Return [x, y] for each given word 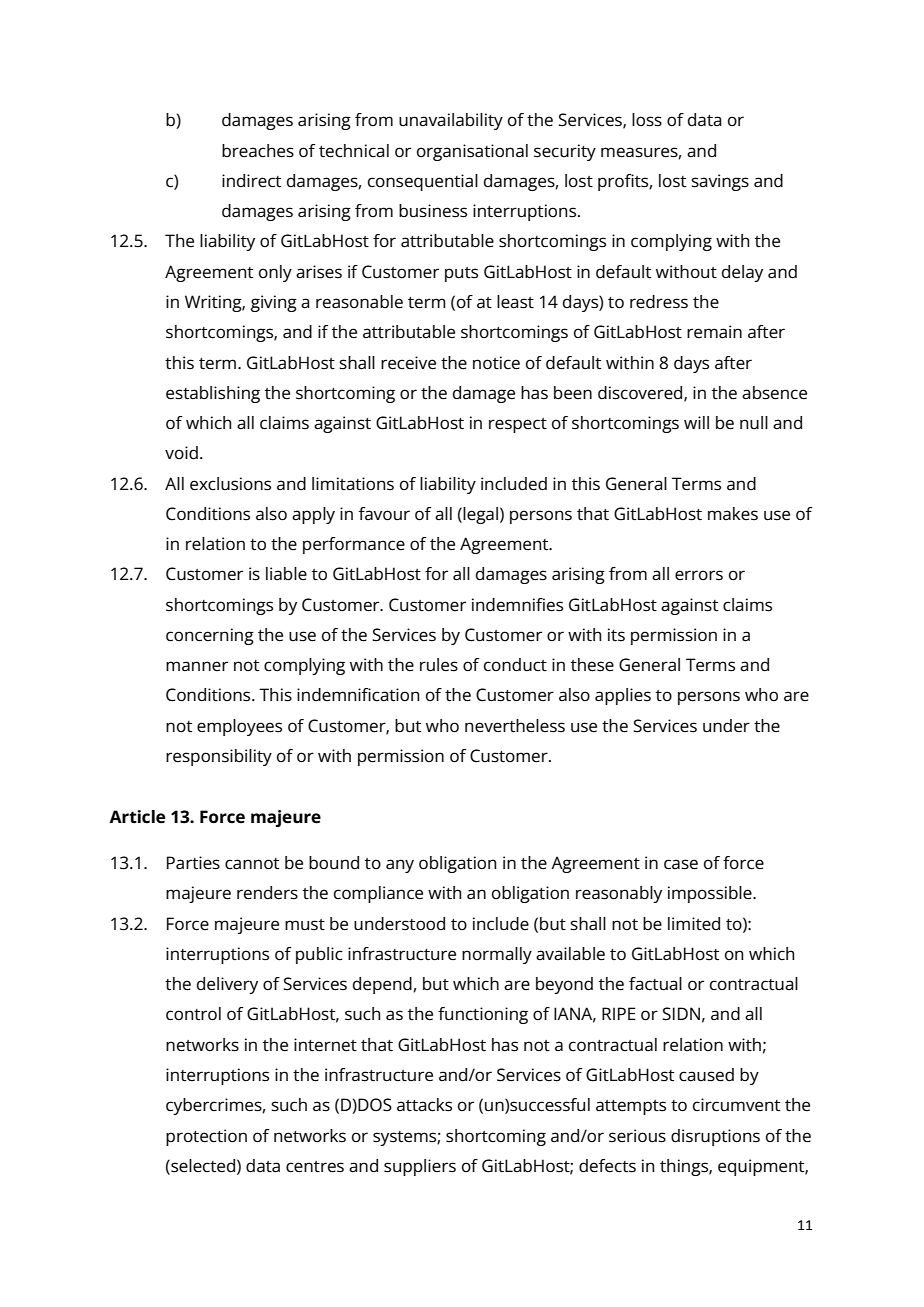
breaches [258, 151]
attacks [424, 1105]
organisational [472, 152]
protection [206, 1137]
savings [720, 182]
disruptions [715, 1137]
